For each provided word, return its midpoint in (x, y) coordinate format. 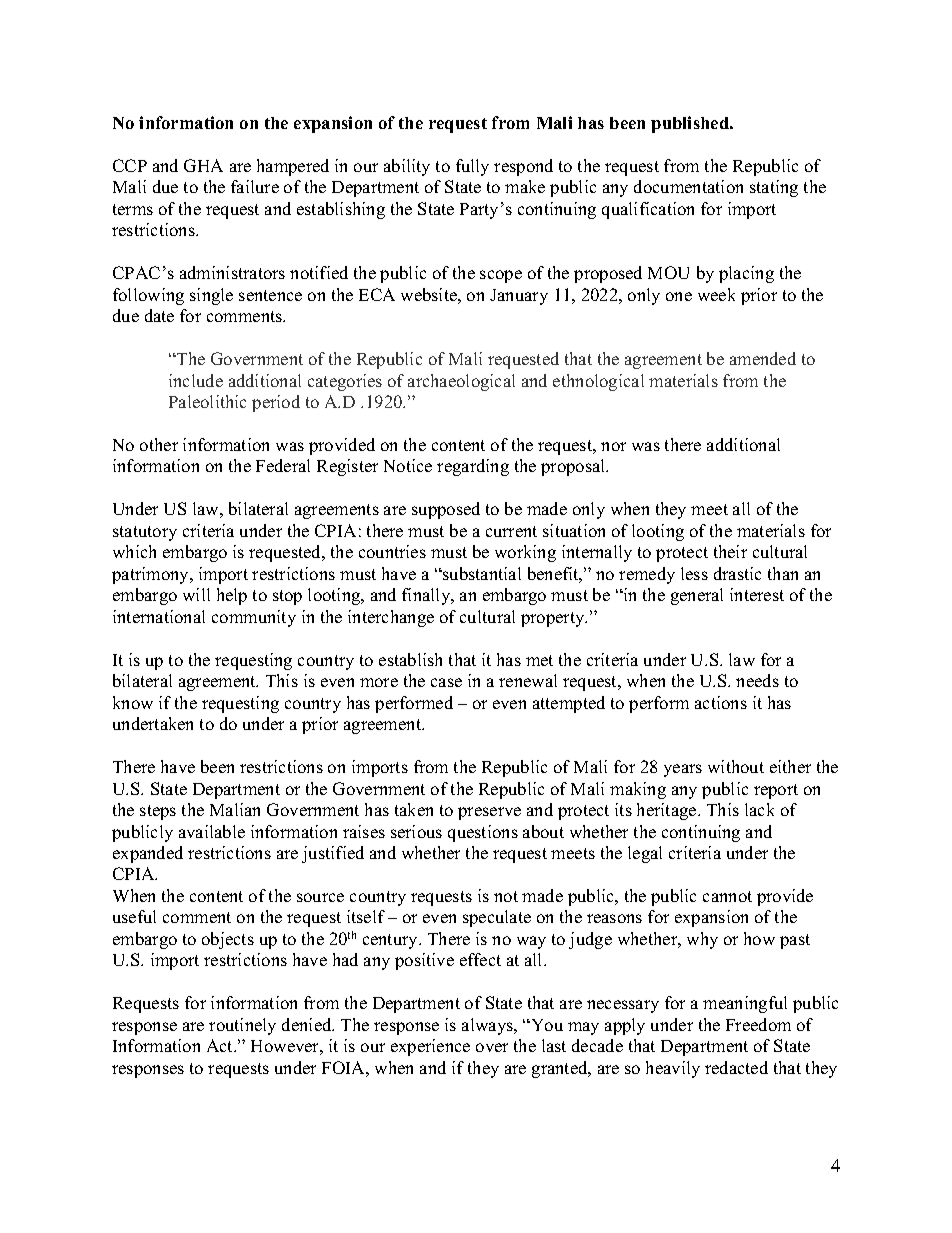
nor (613, 446)
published (691, 124)
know (133, 702)
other (159, 444)
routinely (242, 1026)
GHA (203, 165)
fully (472, 167)
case (446, 682)
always (488, 1026)
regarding (473, 467)
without (736, 766)
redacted (736, 1067)
